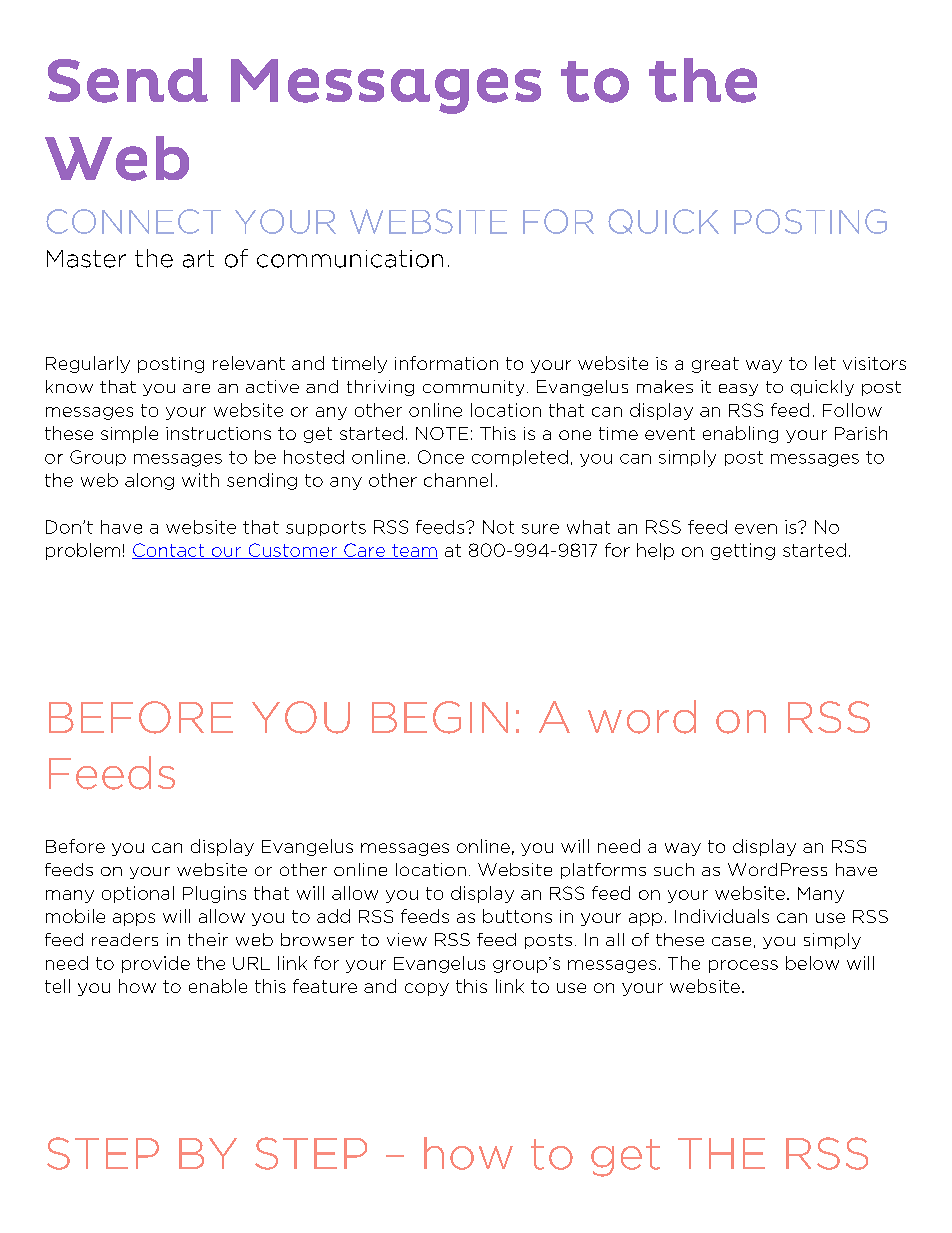 The width and height of the document is (952, 1233). What do you see at coordinates (156, 964) in the document?
I see `provide` at bounding box center [156, 964].
